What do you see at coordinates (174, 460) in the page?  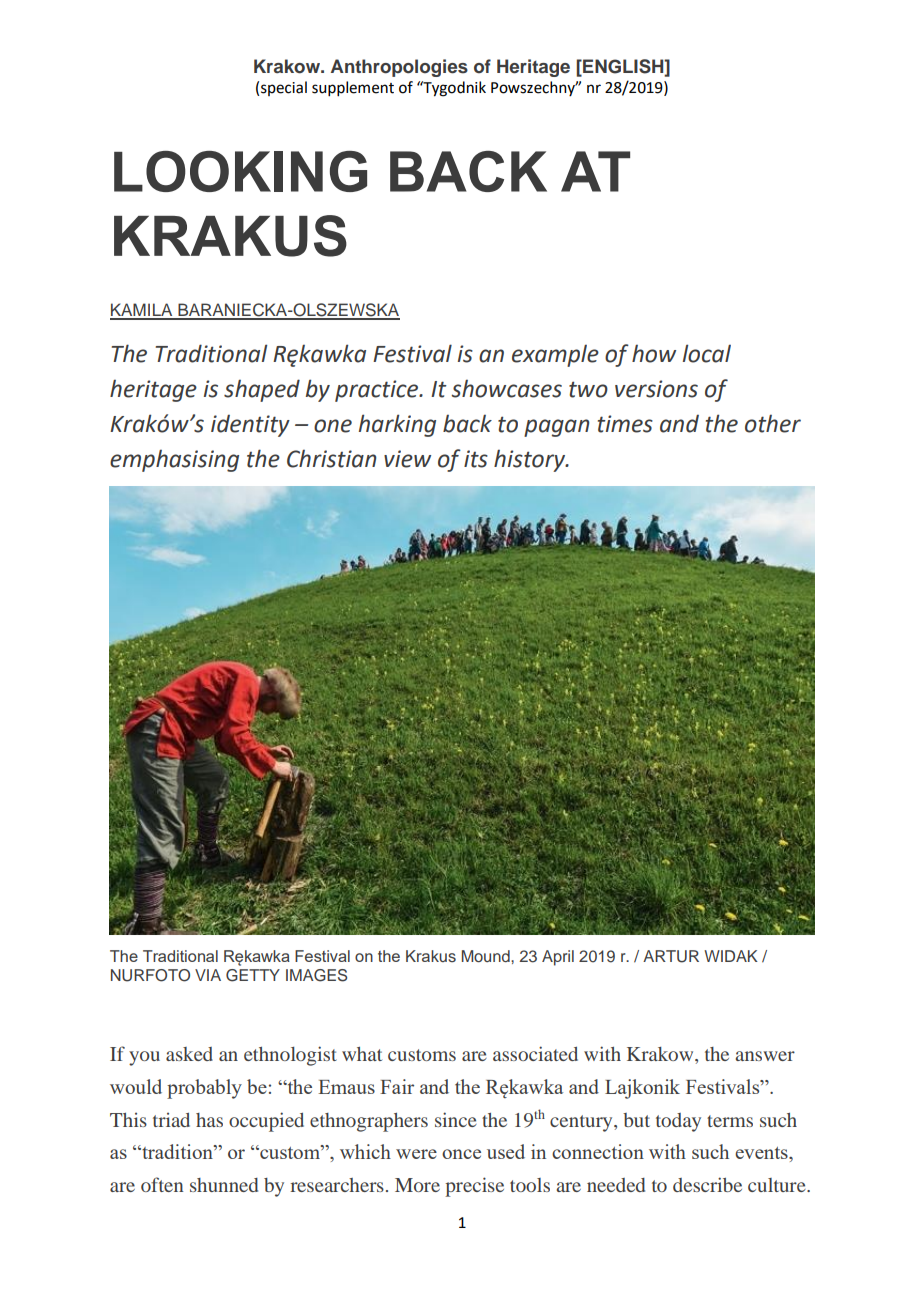 I see `emphasising` at bounding box center [174, 460].
